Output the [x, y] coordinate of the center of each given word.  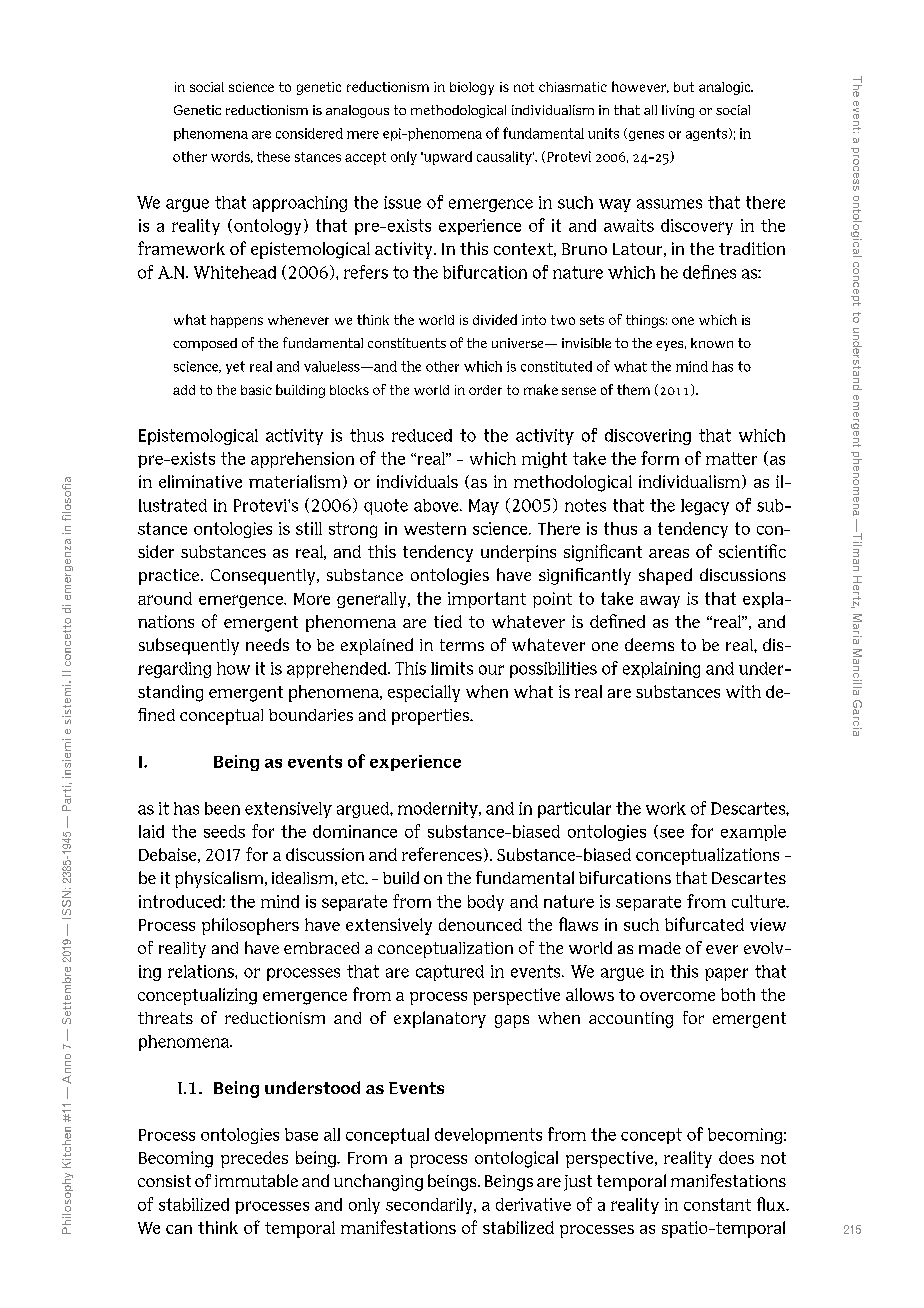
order [485, 390]
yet [235, 367]
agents [706, 134]
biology [472, 88]
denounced [480, 924]
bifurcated [704, 924]
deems [649, 644]
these [273, 156]
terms [462, 645]
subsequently [189, 646]
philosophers [250, 926]
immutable [256, 1180]
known [712, 343]
